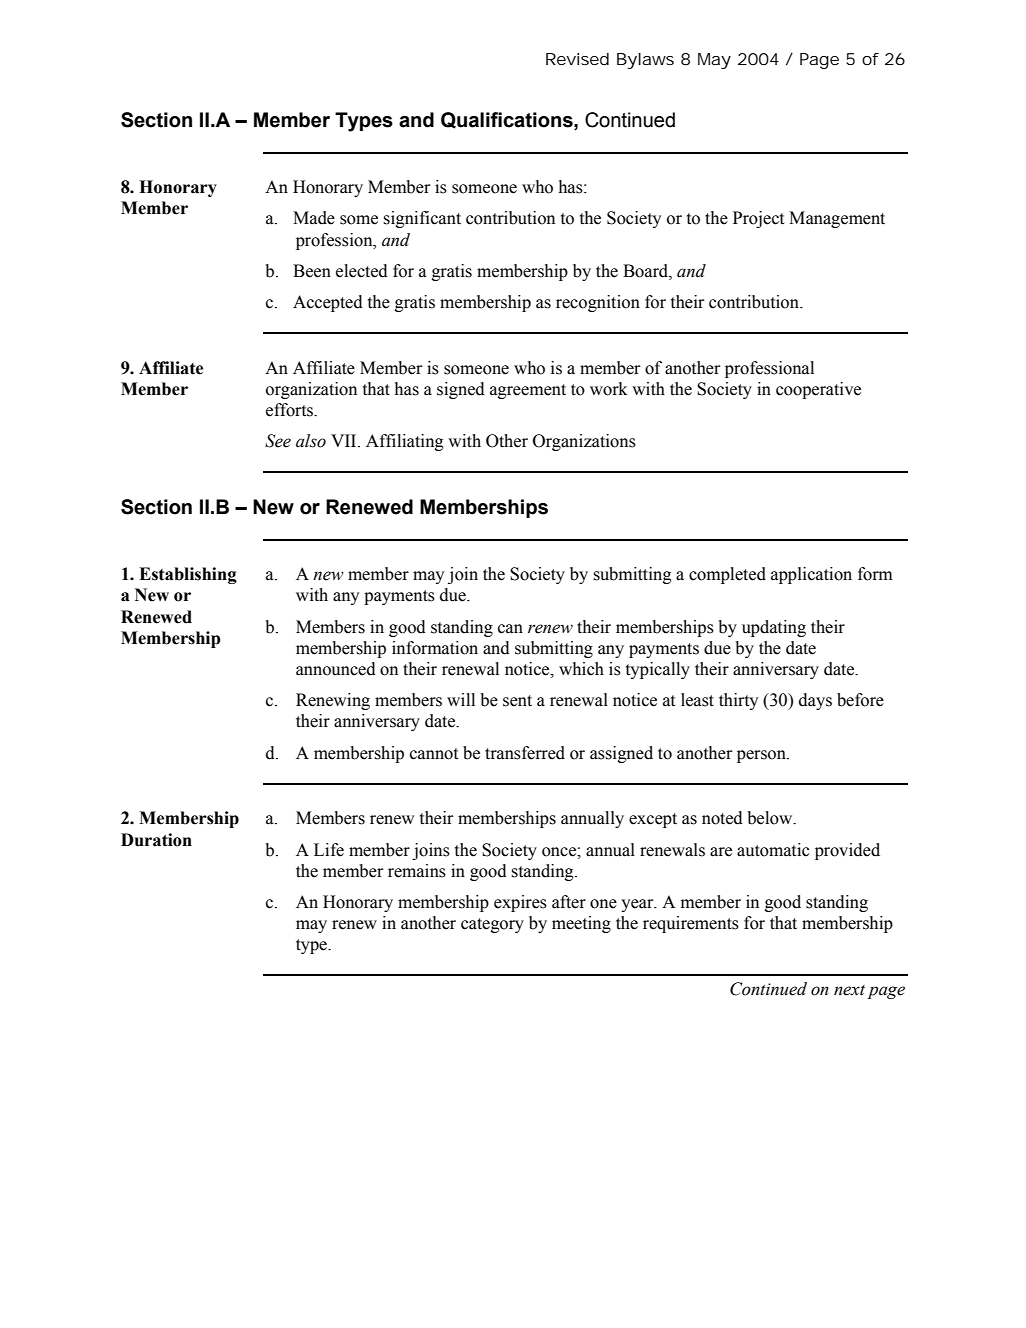  I want to click on agreement, so click(528, 391).
